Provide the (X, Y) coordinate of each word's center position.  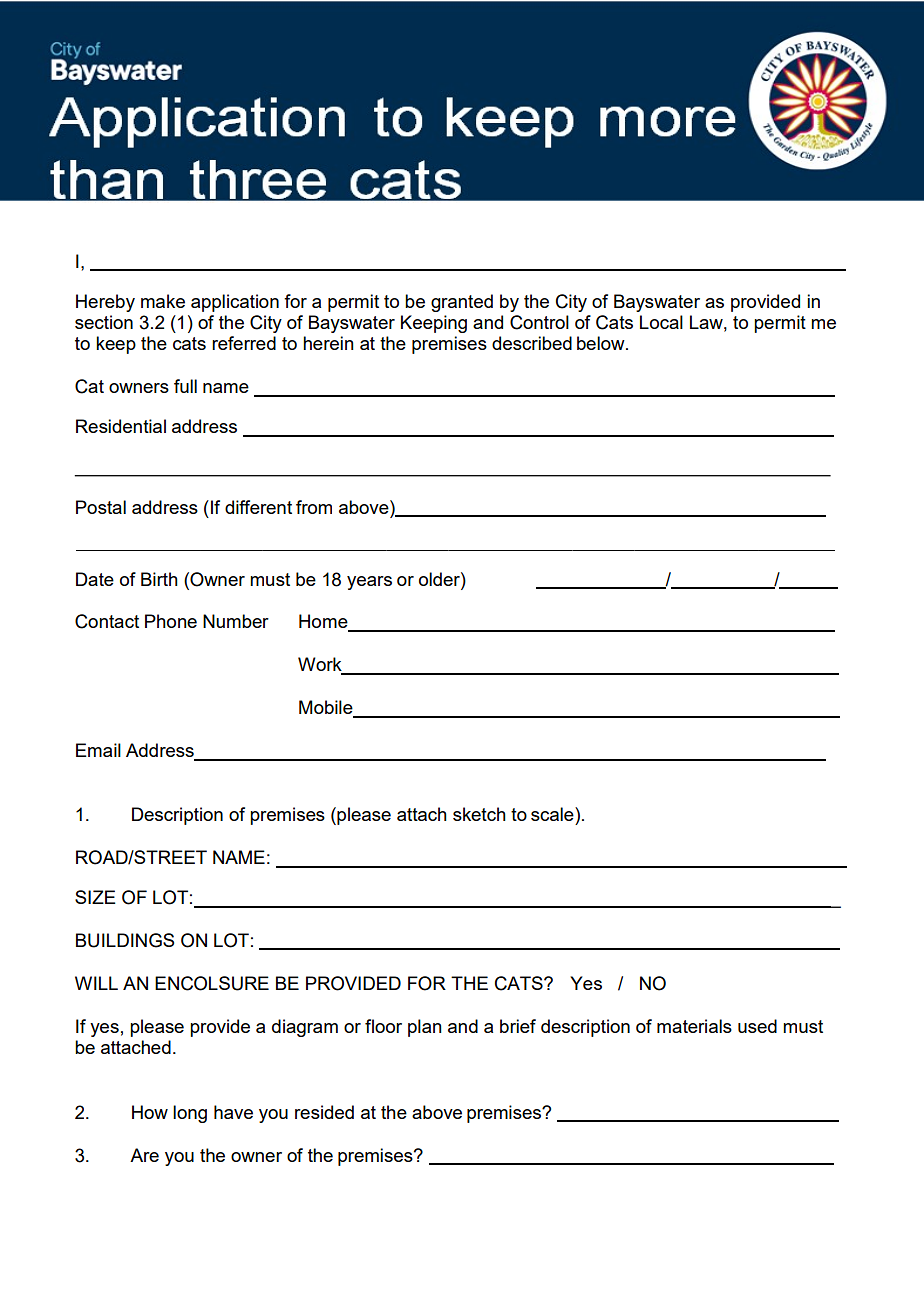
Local (661, 322)
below (602, 343)
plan (425, 1028)
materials (694, 1026)
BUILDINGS (125, 940)
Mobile (327, 708)
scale (553, 814)
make (163, 301)
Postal (101, 507)
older (440, 579)
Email (98, 750)
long (190, 1114)
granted (462, 303)
